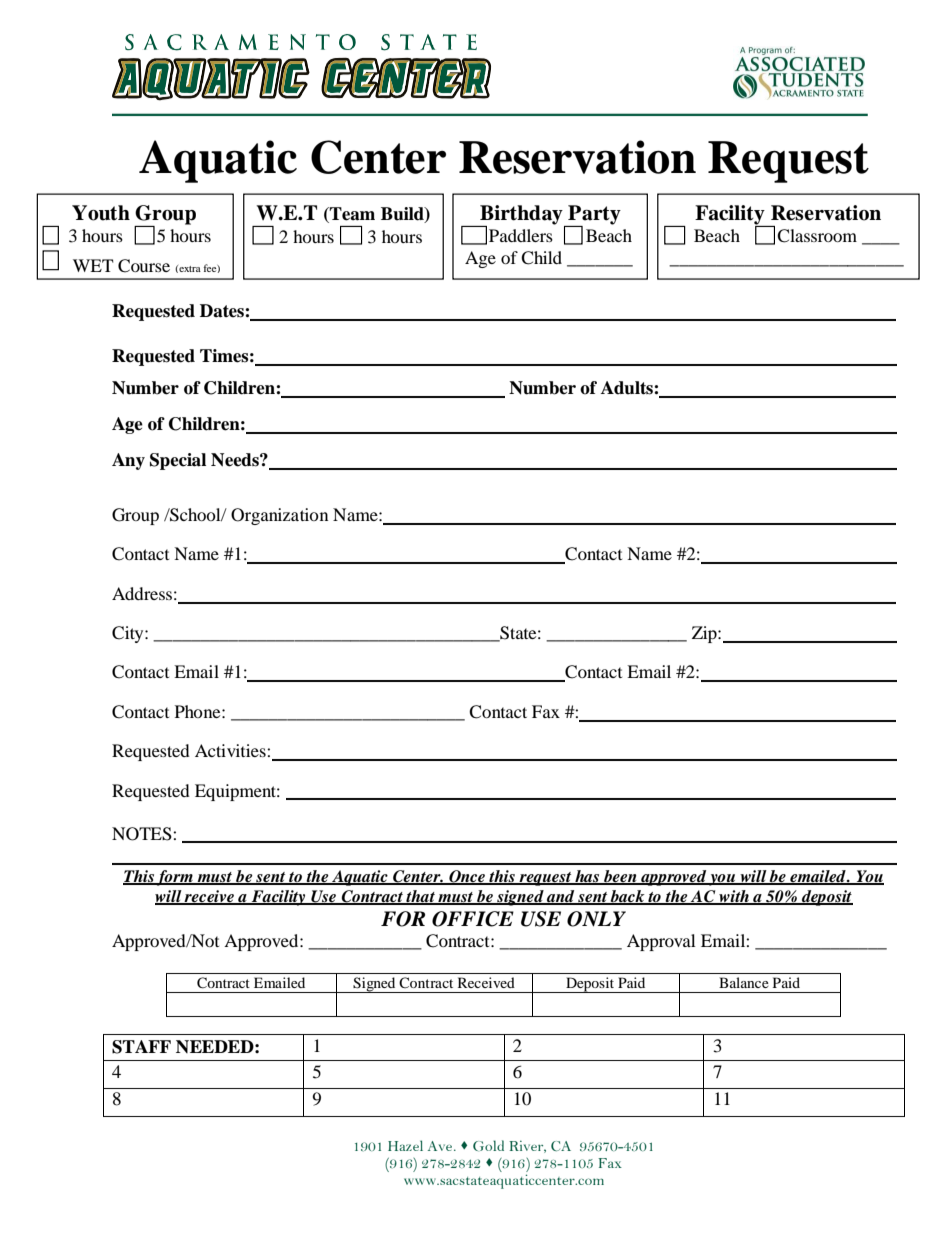 Image resolution: width=952 pixels, height=1233 pixels. What do you see at coordinates (620, 877) in the image?
I see `been` at bounding box center [620, 877].
